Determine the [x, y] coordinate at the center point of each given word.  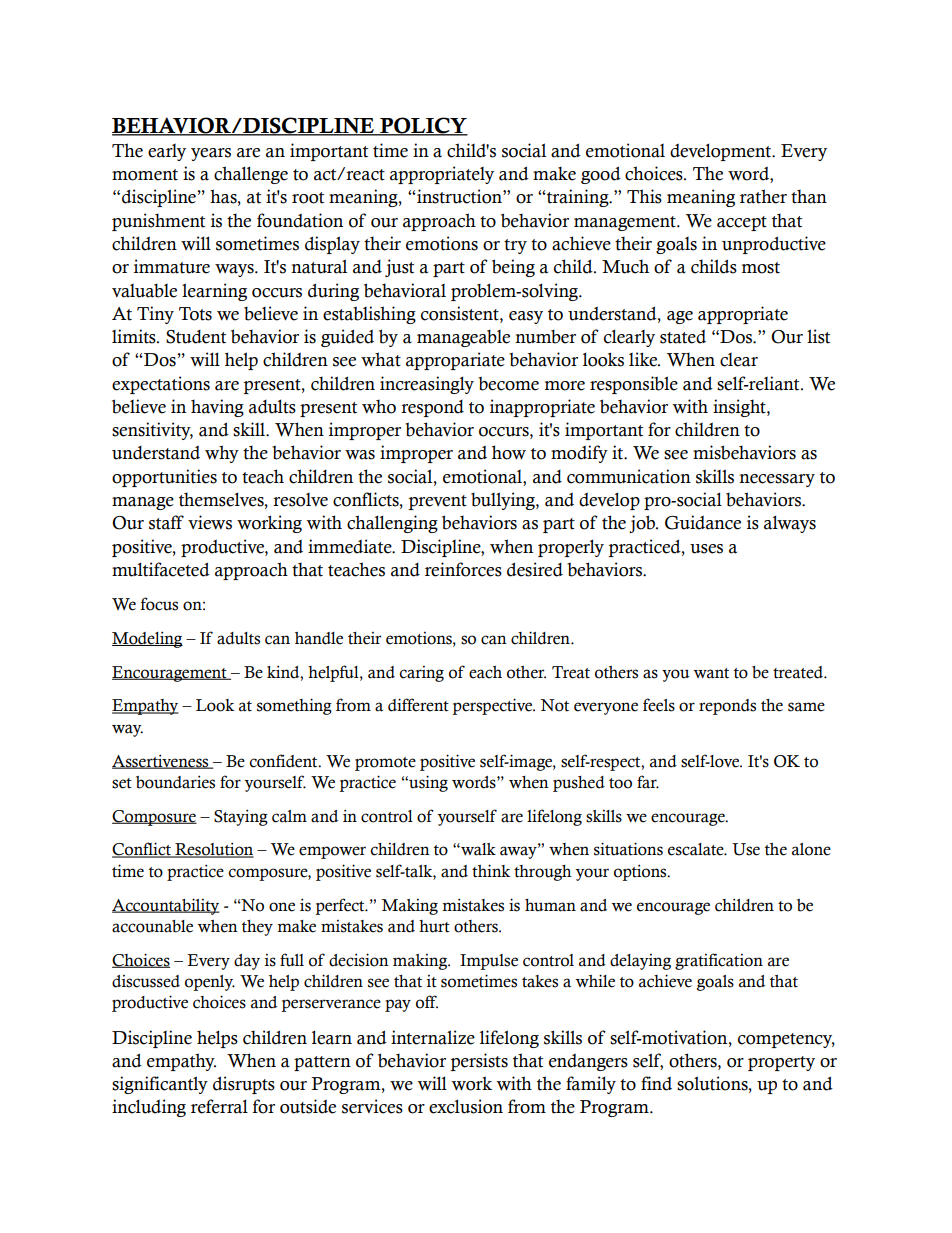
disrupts [244, 1085]
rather [763, 196]
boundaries [175, 782]
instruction [459, 196]
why [222, 454]
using [427, 783]
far [648, 782]
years [211, 154]
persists [479, 1062]
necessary [777, 480]
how [509, 452]
